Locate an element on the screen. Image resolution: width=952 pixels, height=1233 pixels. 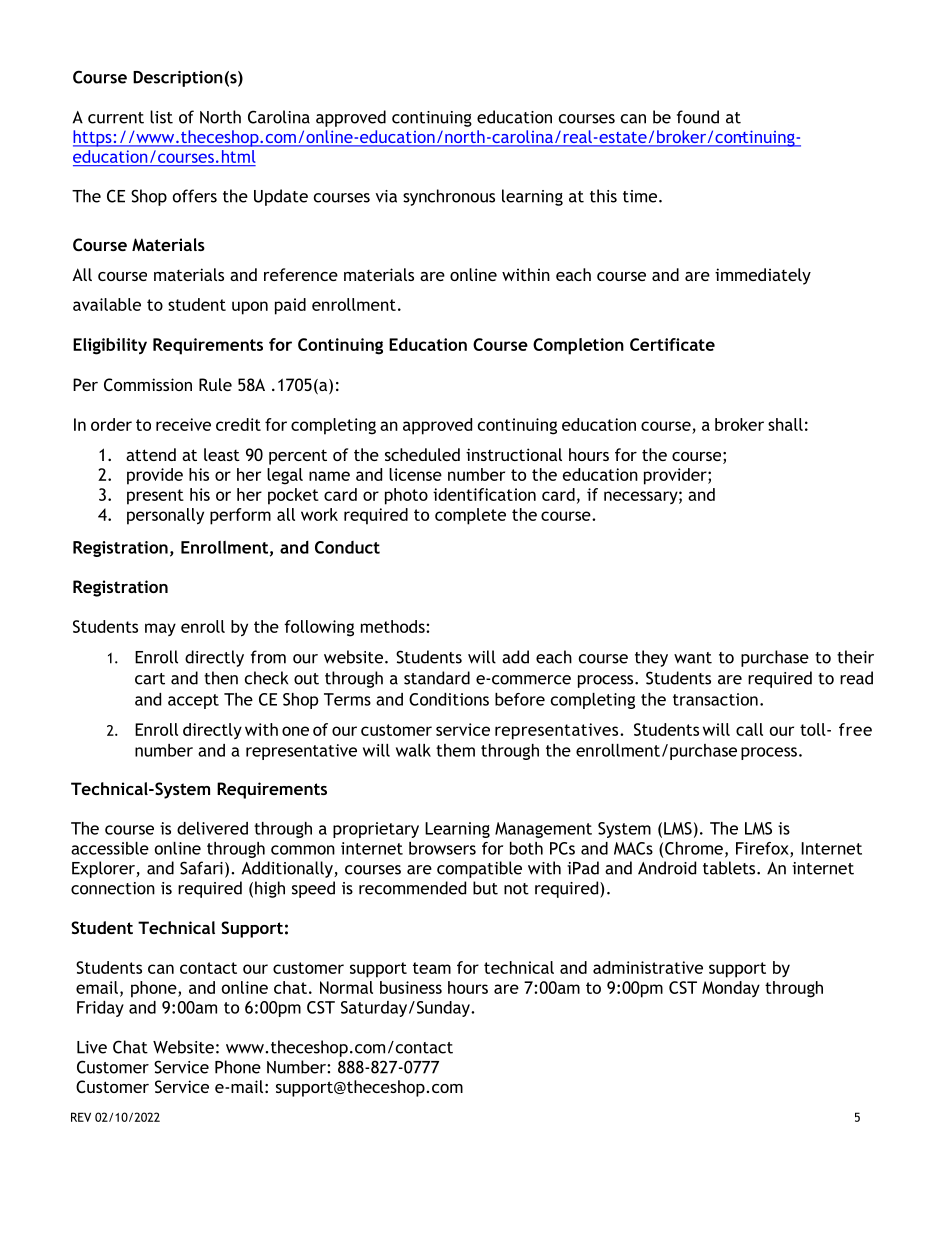
list is located at coordinates (161, 117).
